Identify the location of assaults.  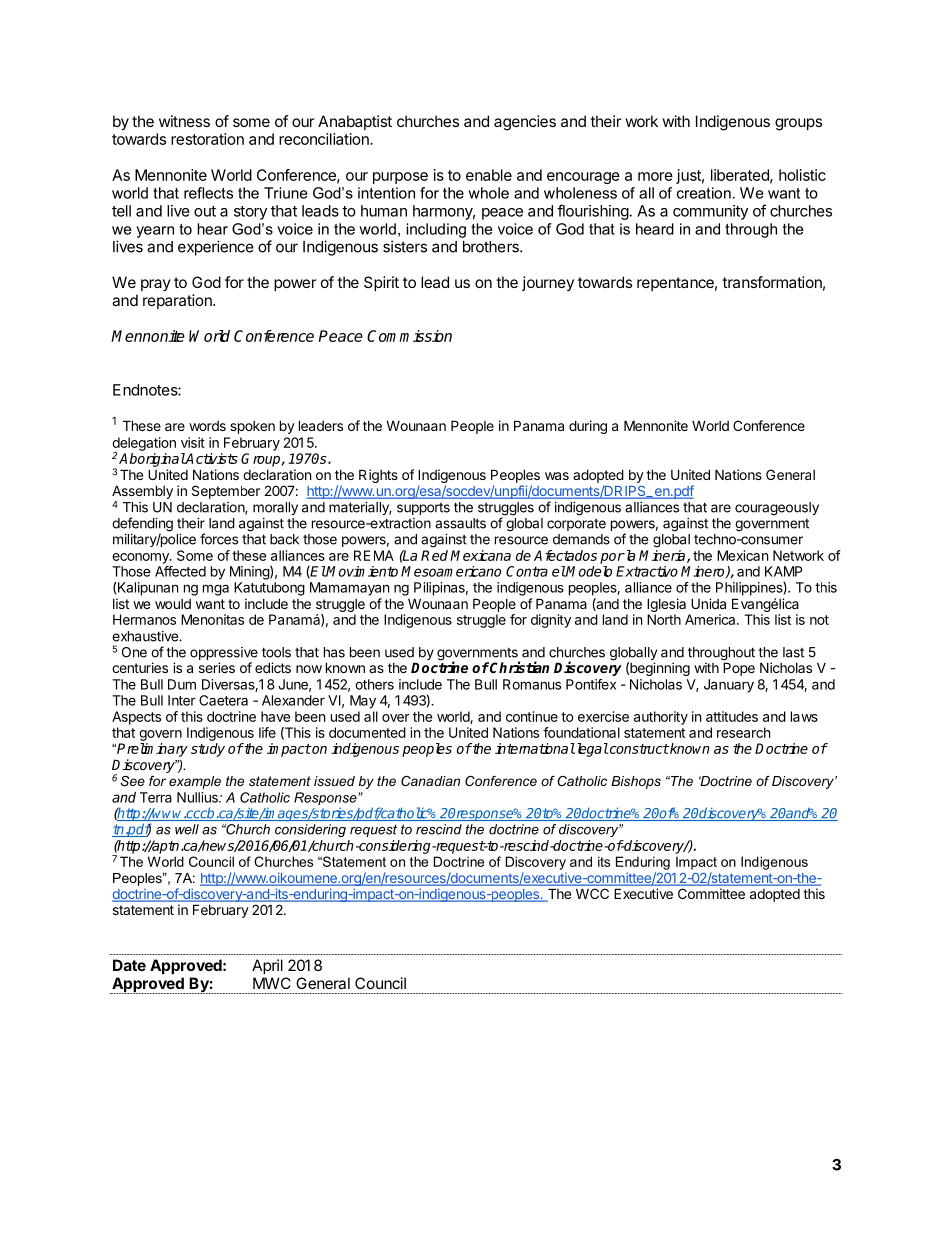
(460, 523).
